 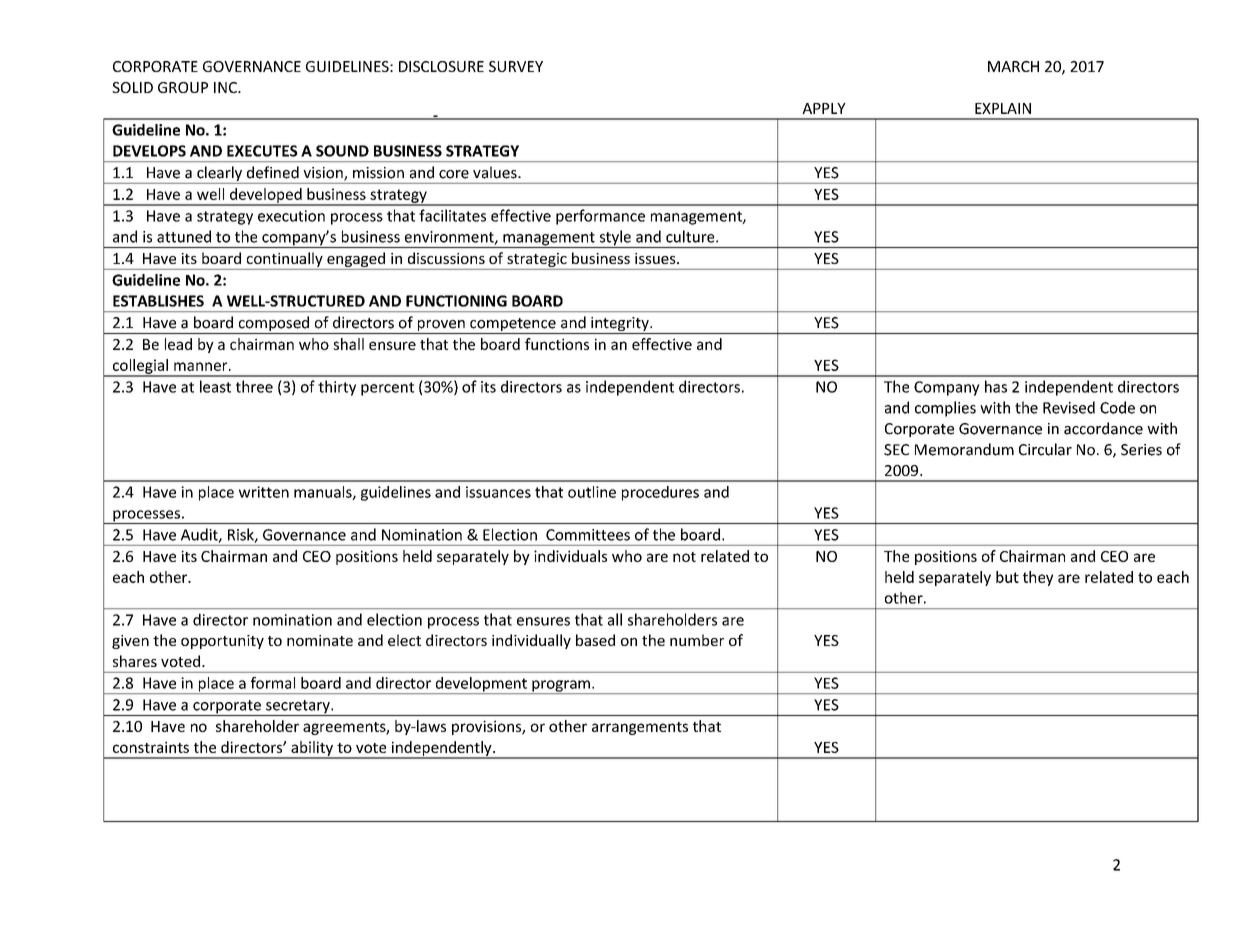 What do you see at coordinates (516, 66) in the page?
I see `SURVEY` at bounding box center [516, 66].
